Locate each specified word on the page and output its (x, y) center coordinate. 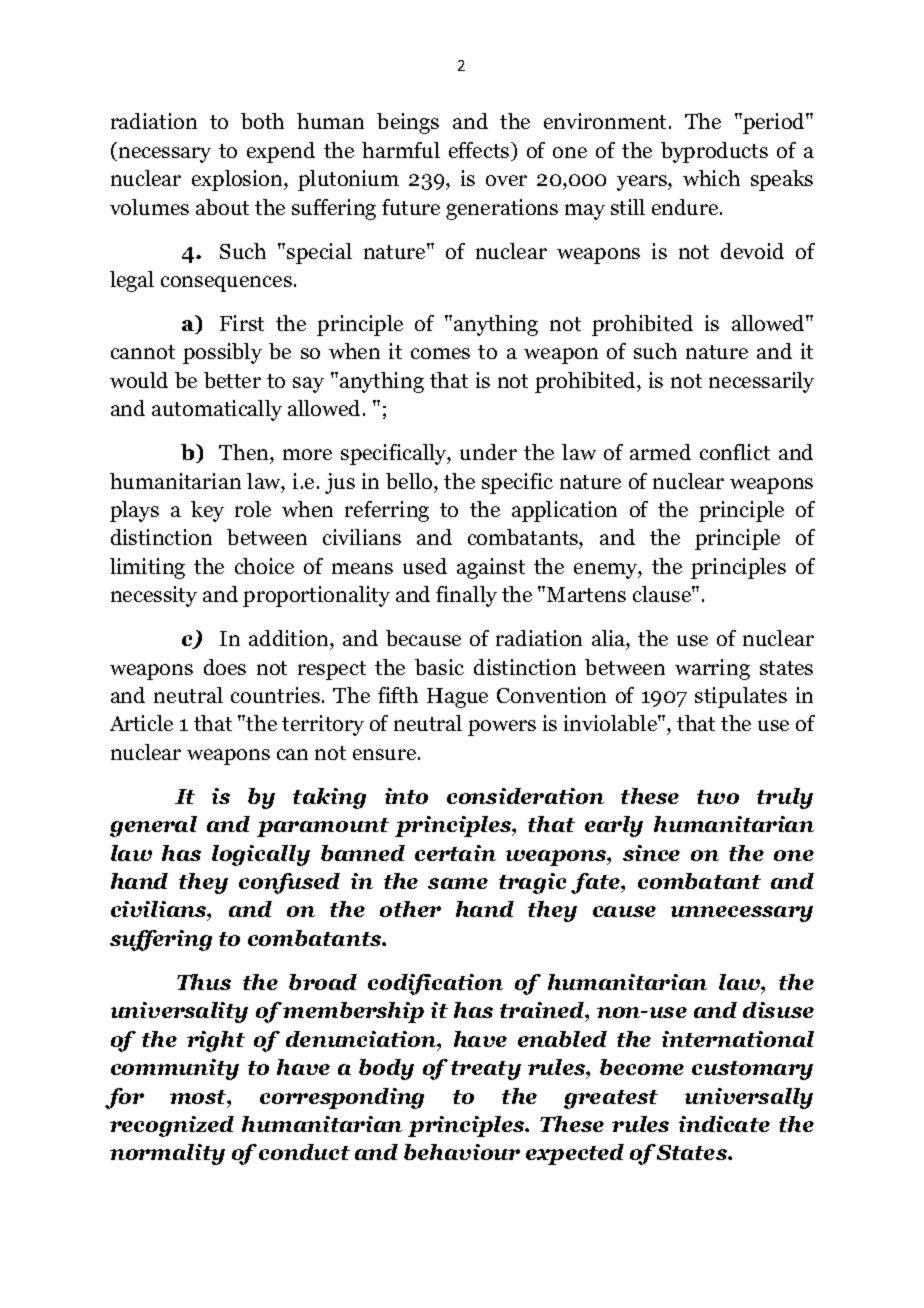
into (406, 796)
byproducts (714, 152)
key (207, 511)
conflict (735, 452)
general (153, 826)
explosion (238, 180)
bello (410, 481)
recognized (172, 1126)
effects (480, 151)
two (718, 797)
